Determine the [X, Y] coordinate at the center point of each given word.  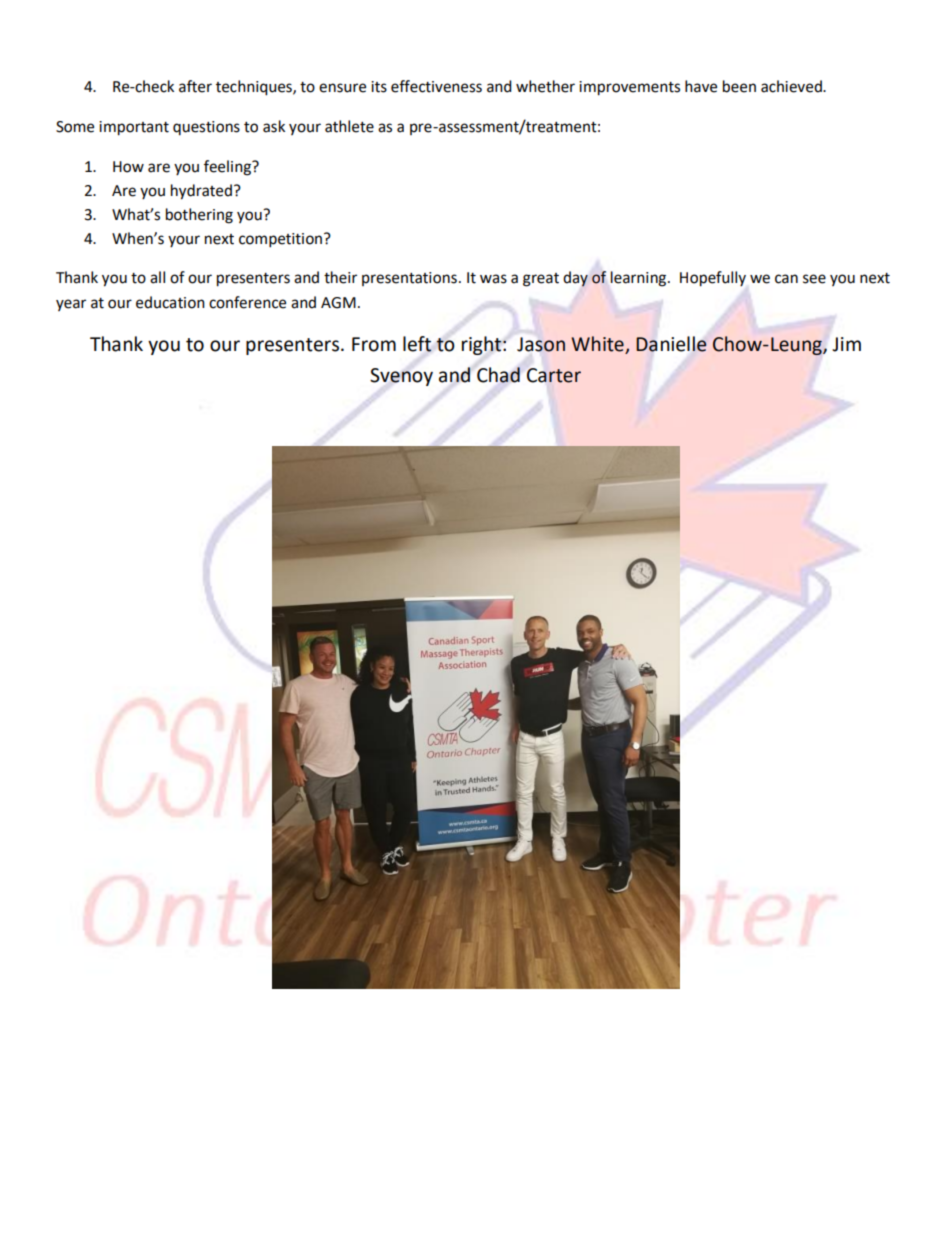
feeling [228, 168]
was [493, 279]
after [195, 86]
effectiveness [436, 86]
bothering [199, 216]
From [374, 344]
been [739, 86]
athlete [349, 126]
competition [282, 240]
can [786, 279]
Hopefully [713, 279]
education [170, 302]
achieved [792, 86]
